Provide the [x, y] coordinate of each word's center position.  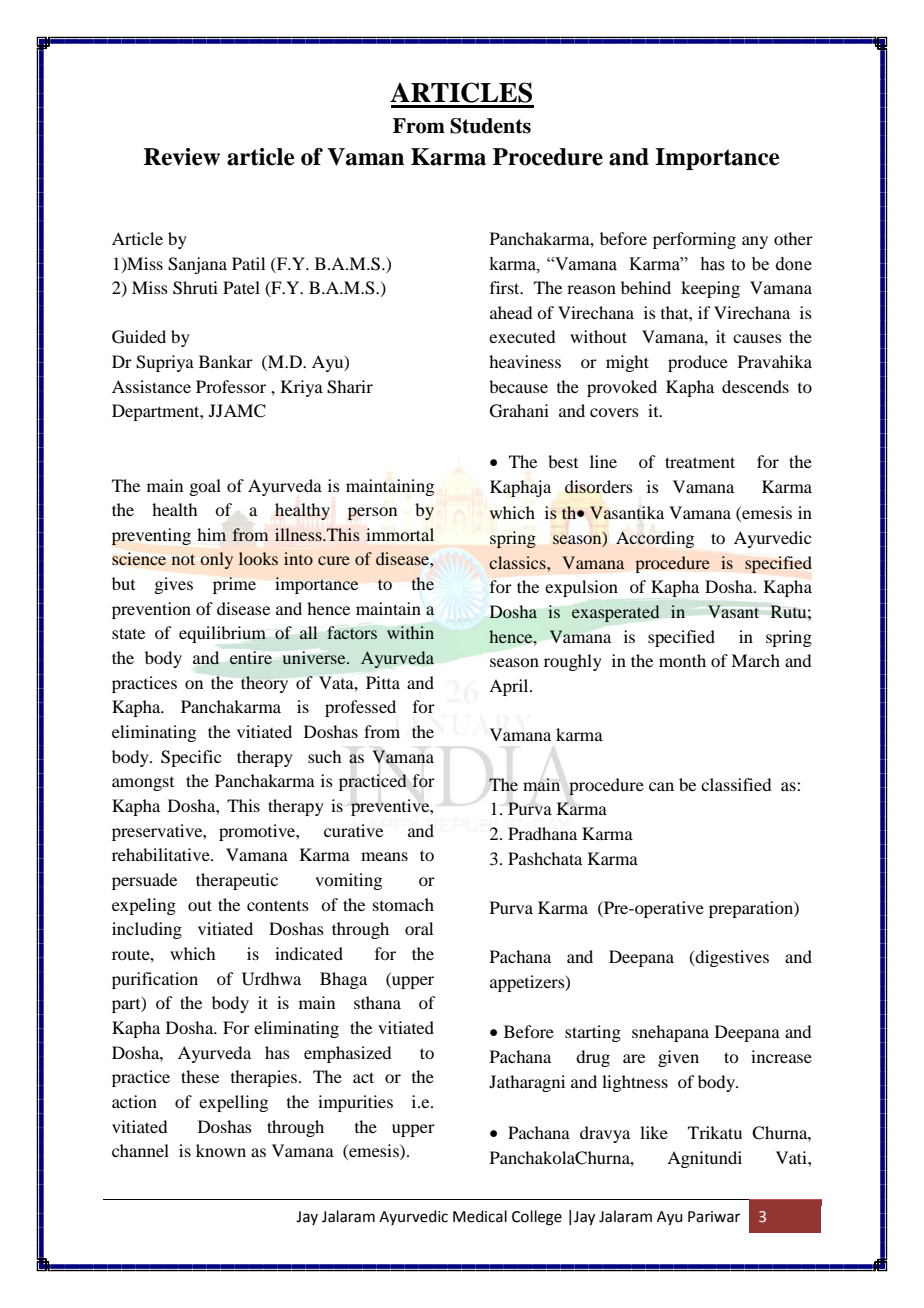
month [682, 660]
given [678, 1058]
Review [182, 157]
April [510, 687]
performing [694, 240]
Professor [231, 386]
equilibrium [222, 634]
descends [755, 386]
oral [419, 928]
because [518, 386]
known [221, 1150]
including [147, 930]
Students [490, 126]
